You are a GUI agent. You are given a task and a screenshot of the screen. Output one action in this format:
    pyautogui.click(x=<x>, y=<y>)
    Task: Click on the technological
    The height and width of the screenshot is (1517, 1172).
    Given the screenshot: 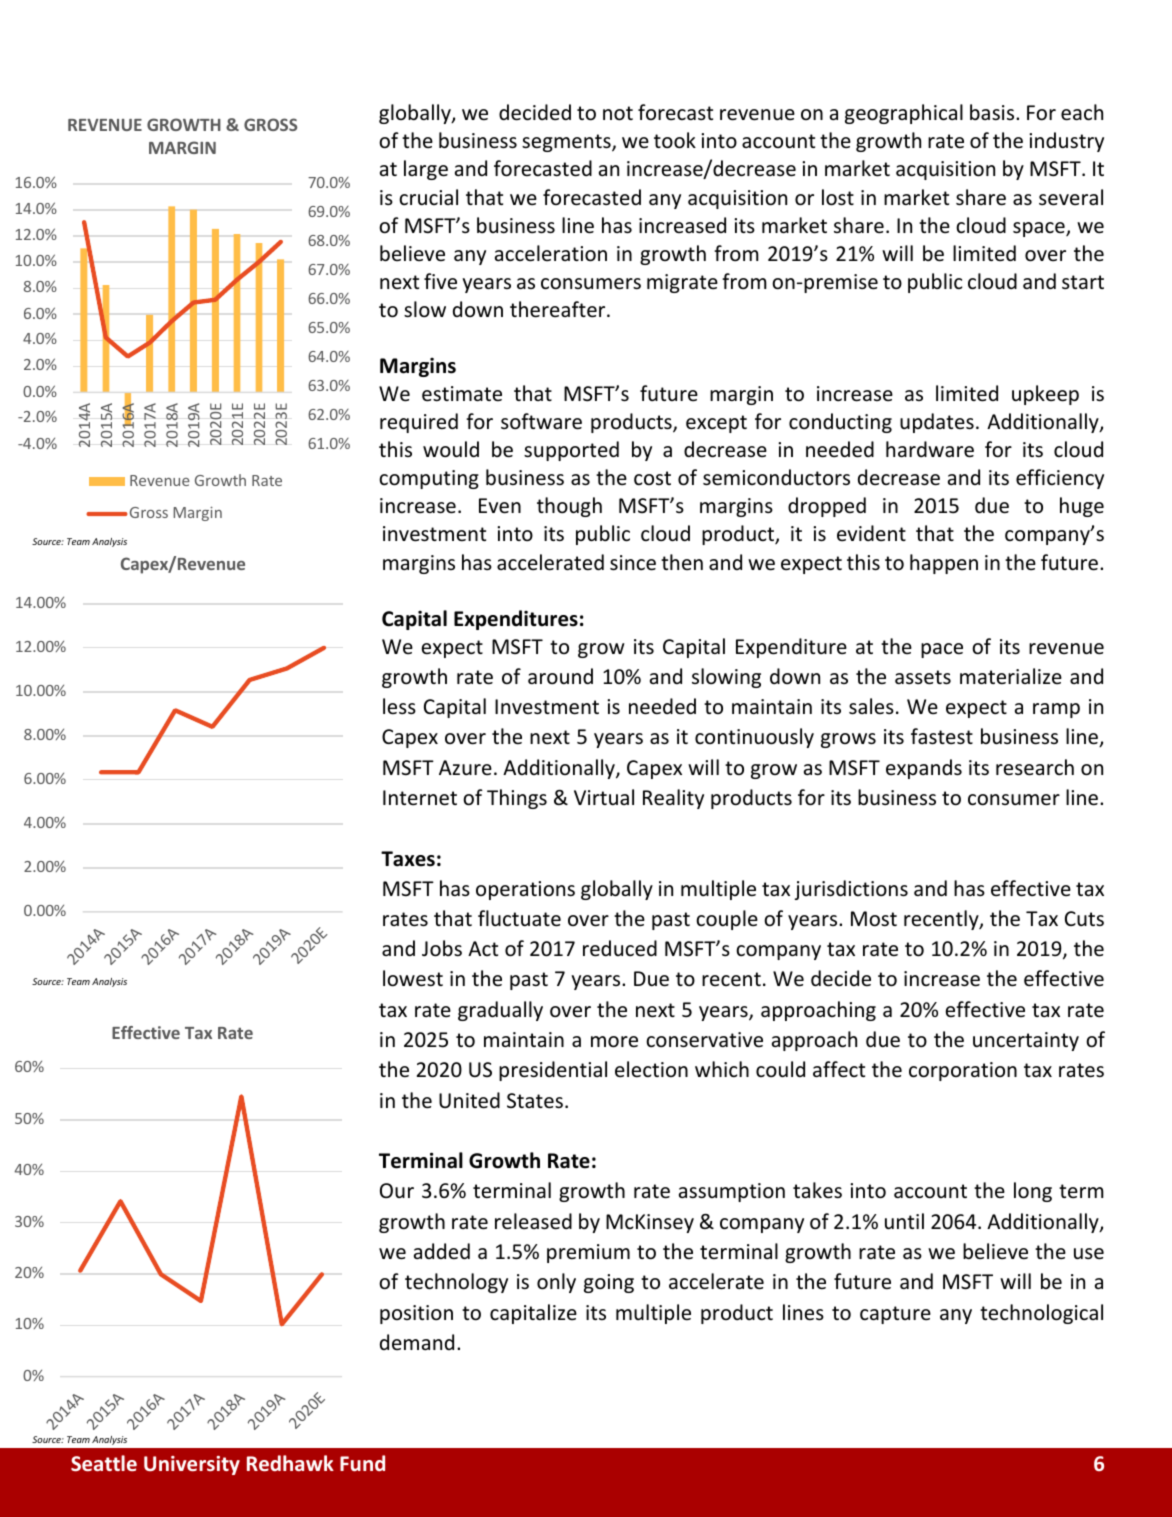 What is the action you would take?
    pyautogui.click(x=1041, y=1314)
